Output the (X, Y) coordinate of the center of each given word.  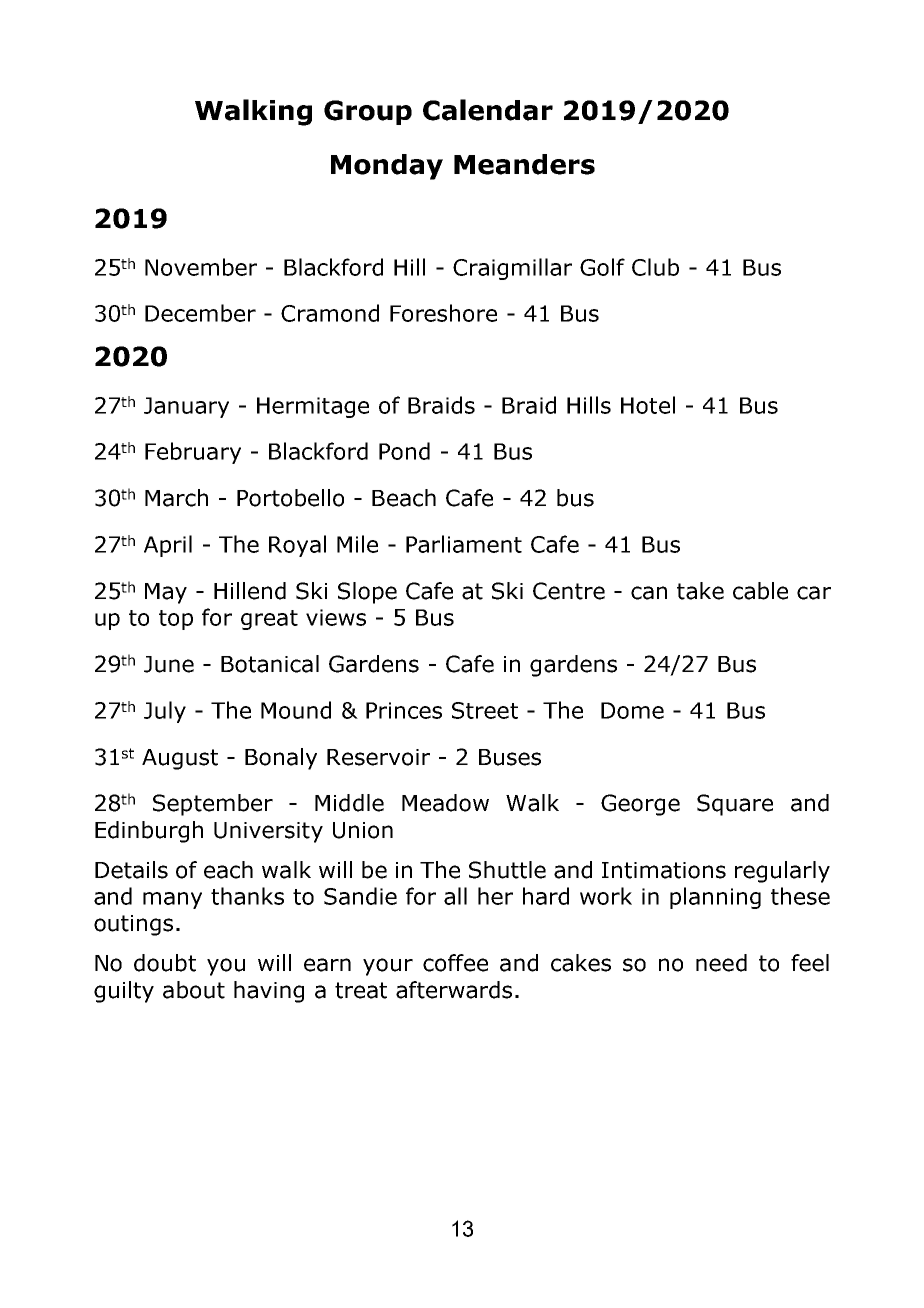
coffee (455, 963)
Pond (404, 451)
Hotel (648, 405)
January (186, 407)
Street (485, 710)
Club (655, 267)
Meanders (524, 164)
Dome (632, 710)
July (165, 712)
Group (368, 112)
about (194, 990)
